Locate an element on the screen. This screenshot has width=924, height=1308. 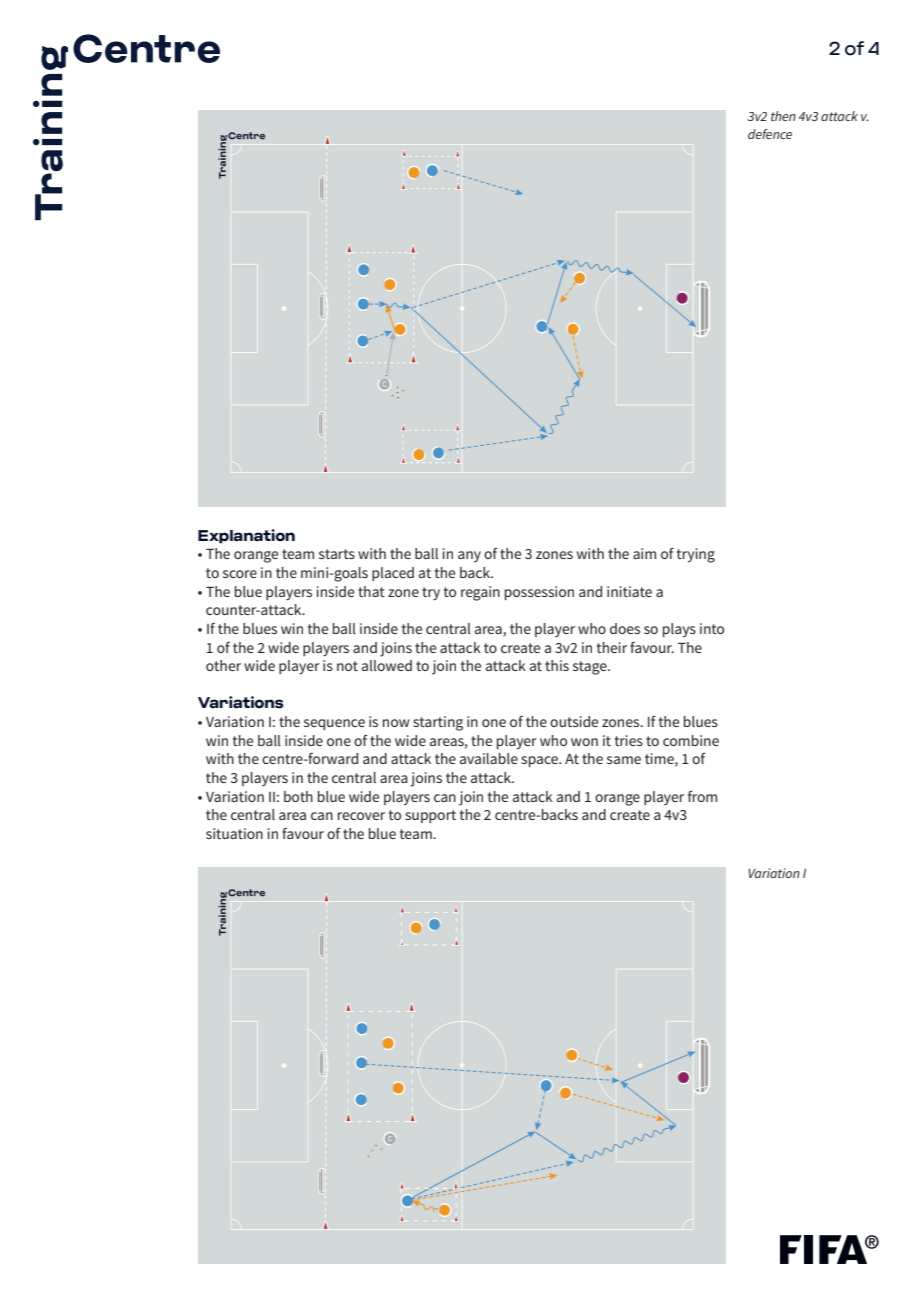
plays is located at coordinates (679, 630).
